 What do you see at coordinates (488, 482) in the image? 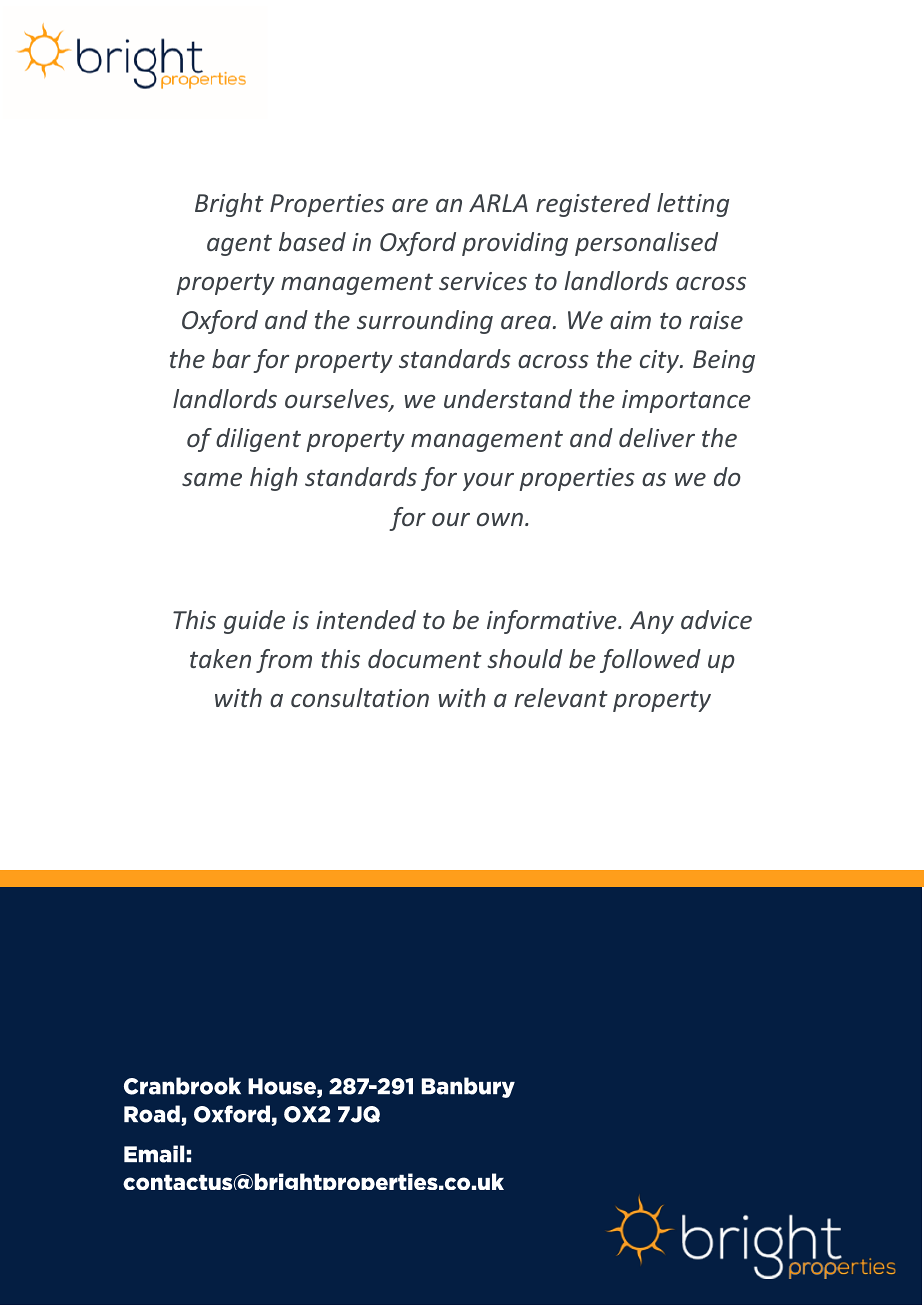
I see `your` at bounding box center [488, 482].
